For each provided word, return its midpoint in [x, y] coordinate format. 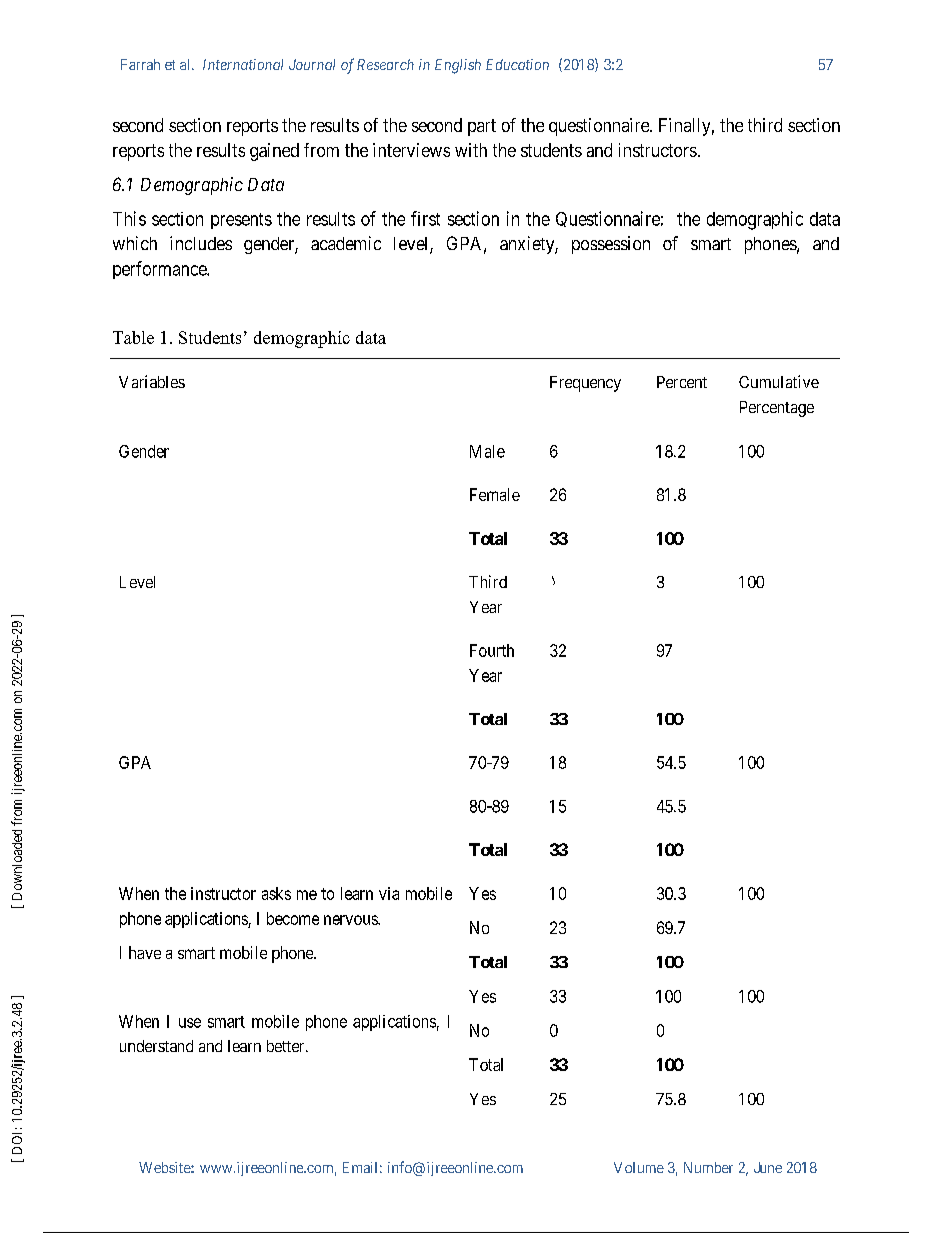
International [243, 64]
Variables [152, 381]
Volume [639, 1167]
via [389, 893]
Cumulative [779, 381]
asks [276, 893]
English [458, 66]
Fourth [492, 650]
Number [708, 1167]
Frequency [585, 384]
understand [156, 1046]
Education [517, 64]
